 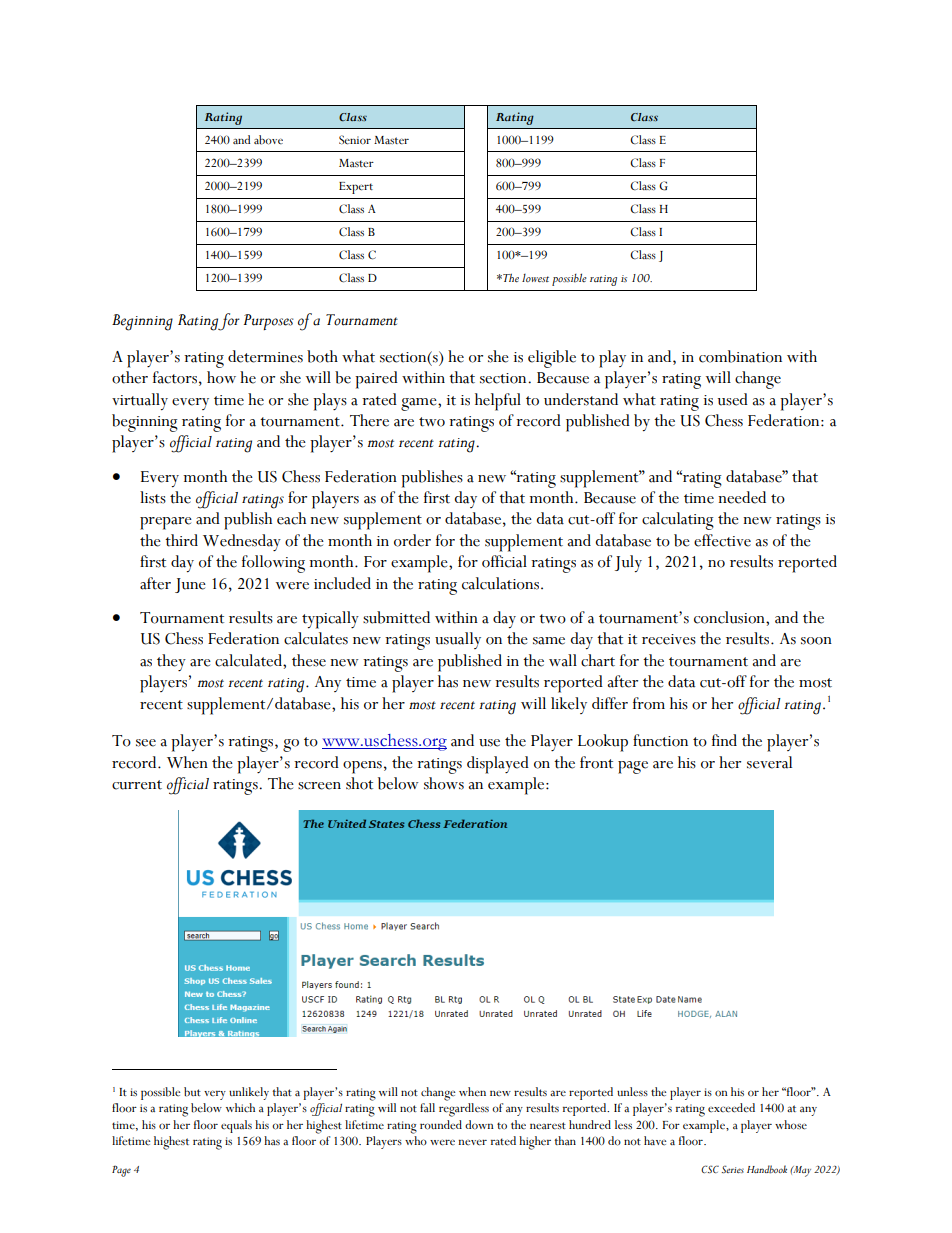 What do you see at coordinates (153, 497) in the screenshot?
I see `lists` at bounding box center [153, 497].
